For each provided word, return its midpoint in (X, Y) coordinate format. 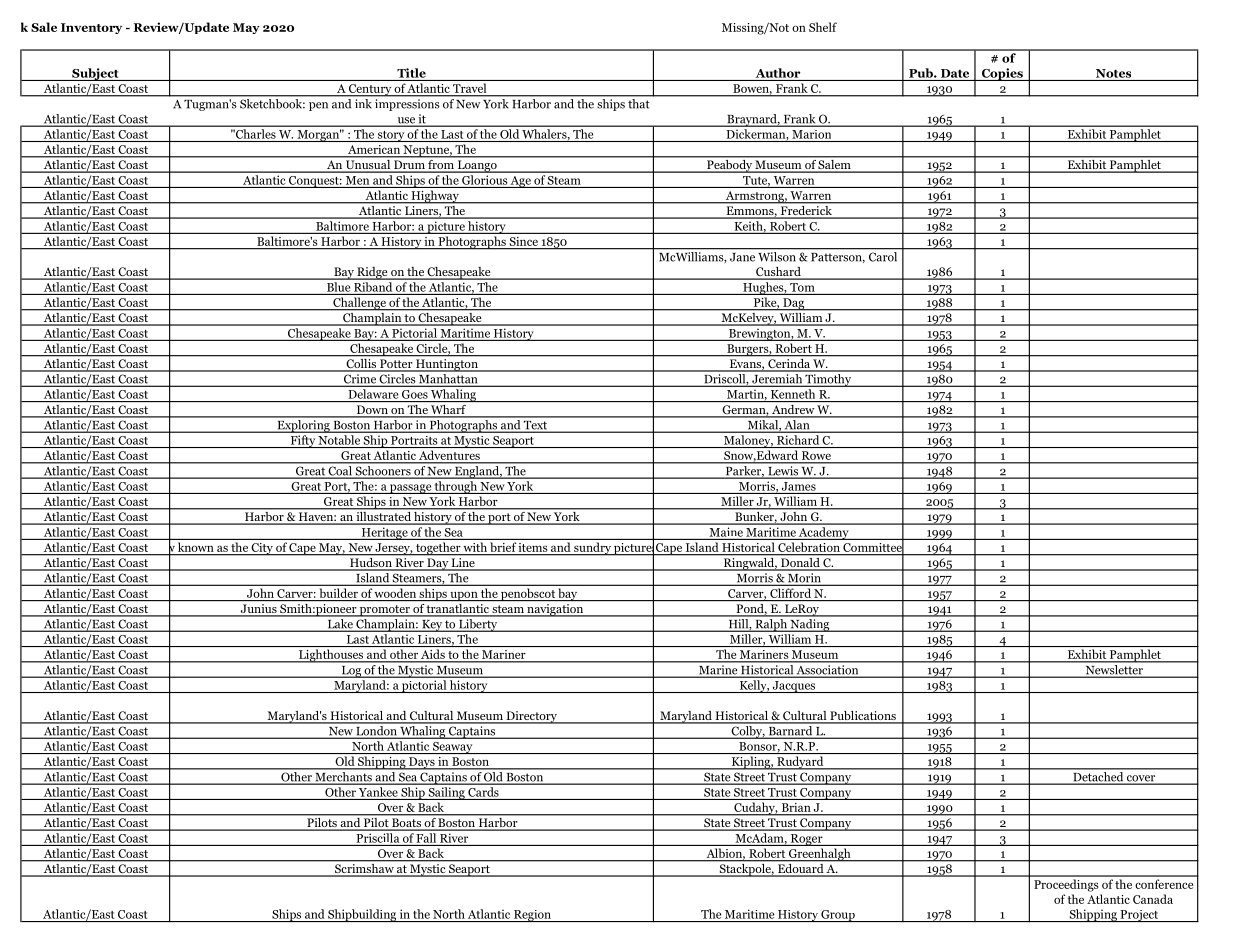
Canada (1153, 899)
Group (838, 916)
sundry (592, 548)
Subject (95, 74)
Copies (1002, 74)
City (262, 549)
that (638, 103)
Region (532, 916)
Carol (883, 257)
